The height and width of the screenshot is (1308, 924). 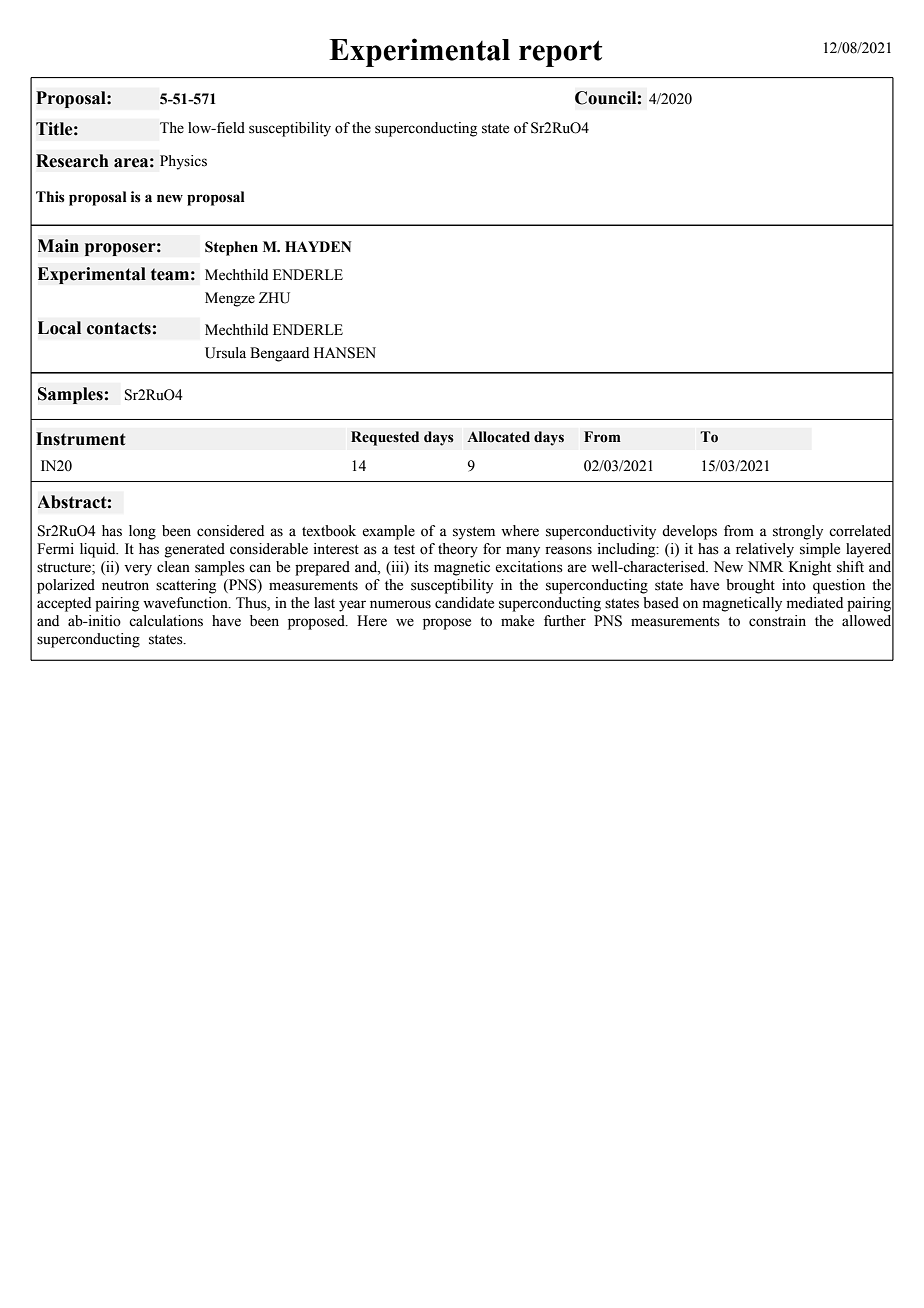 I want to click on wavefunction, so click(x=186, y=603).
